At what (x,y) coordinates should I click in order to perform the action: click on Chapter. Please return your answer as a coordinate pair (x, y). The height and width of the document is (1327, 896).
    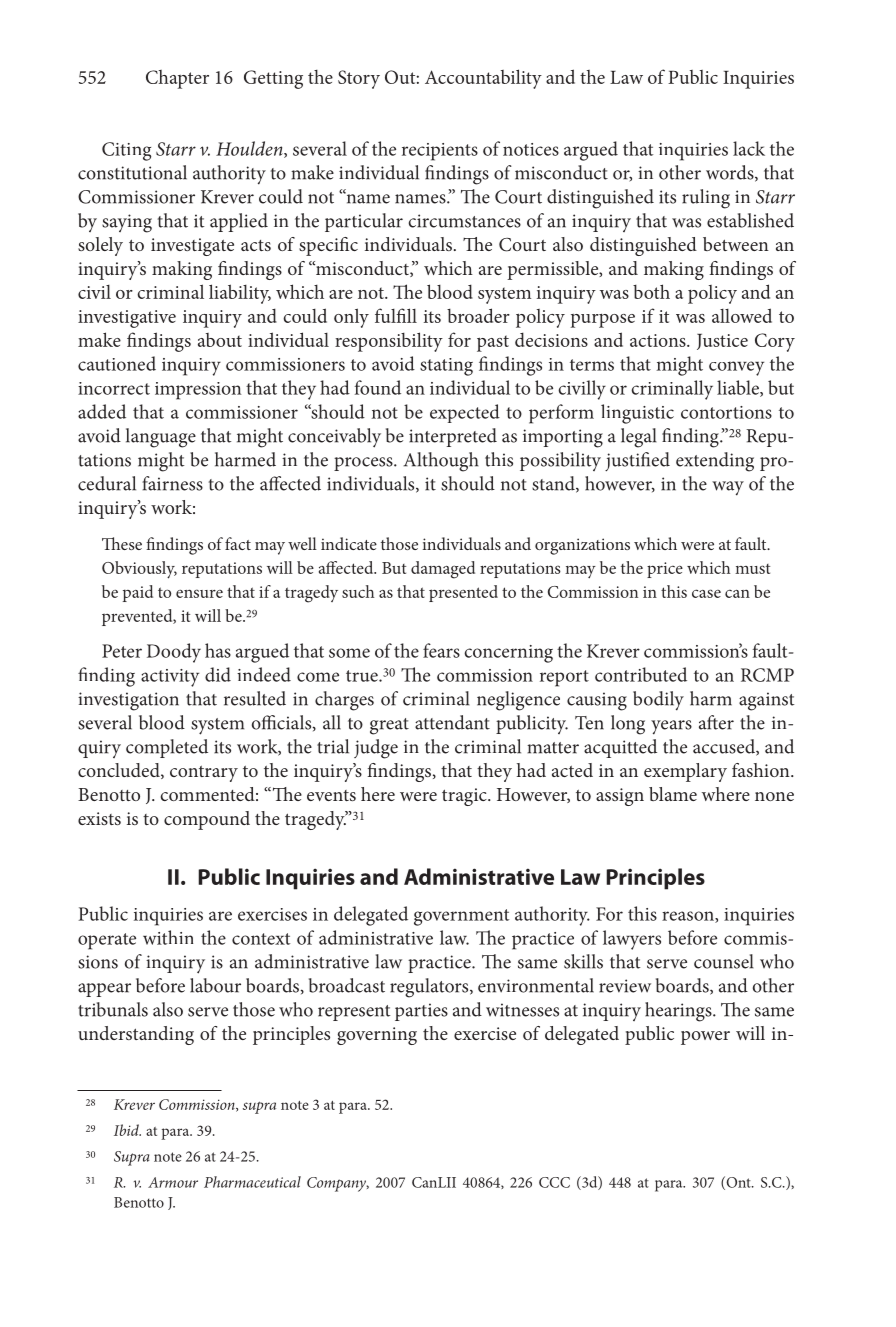
    Looking at the image, I should click on (177, 79).
